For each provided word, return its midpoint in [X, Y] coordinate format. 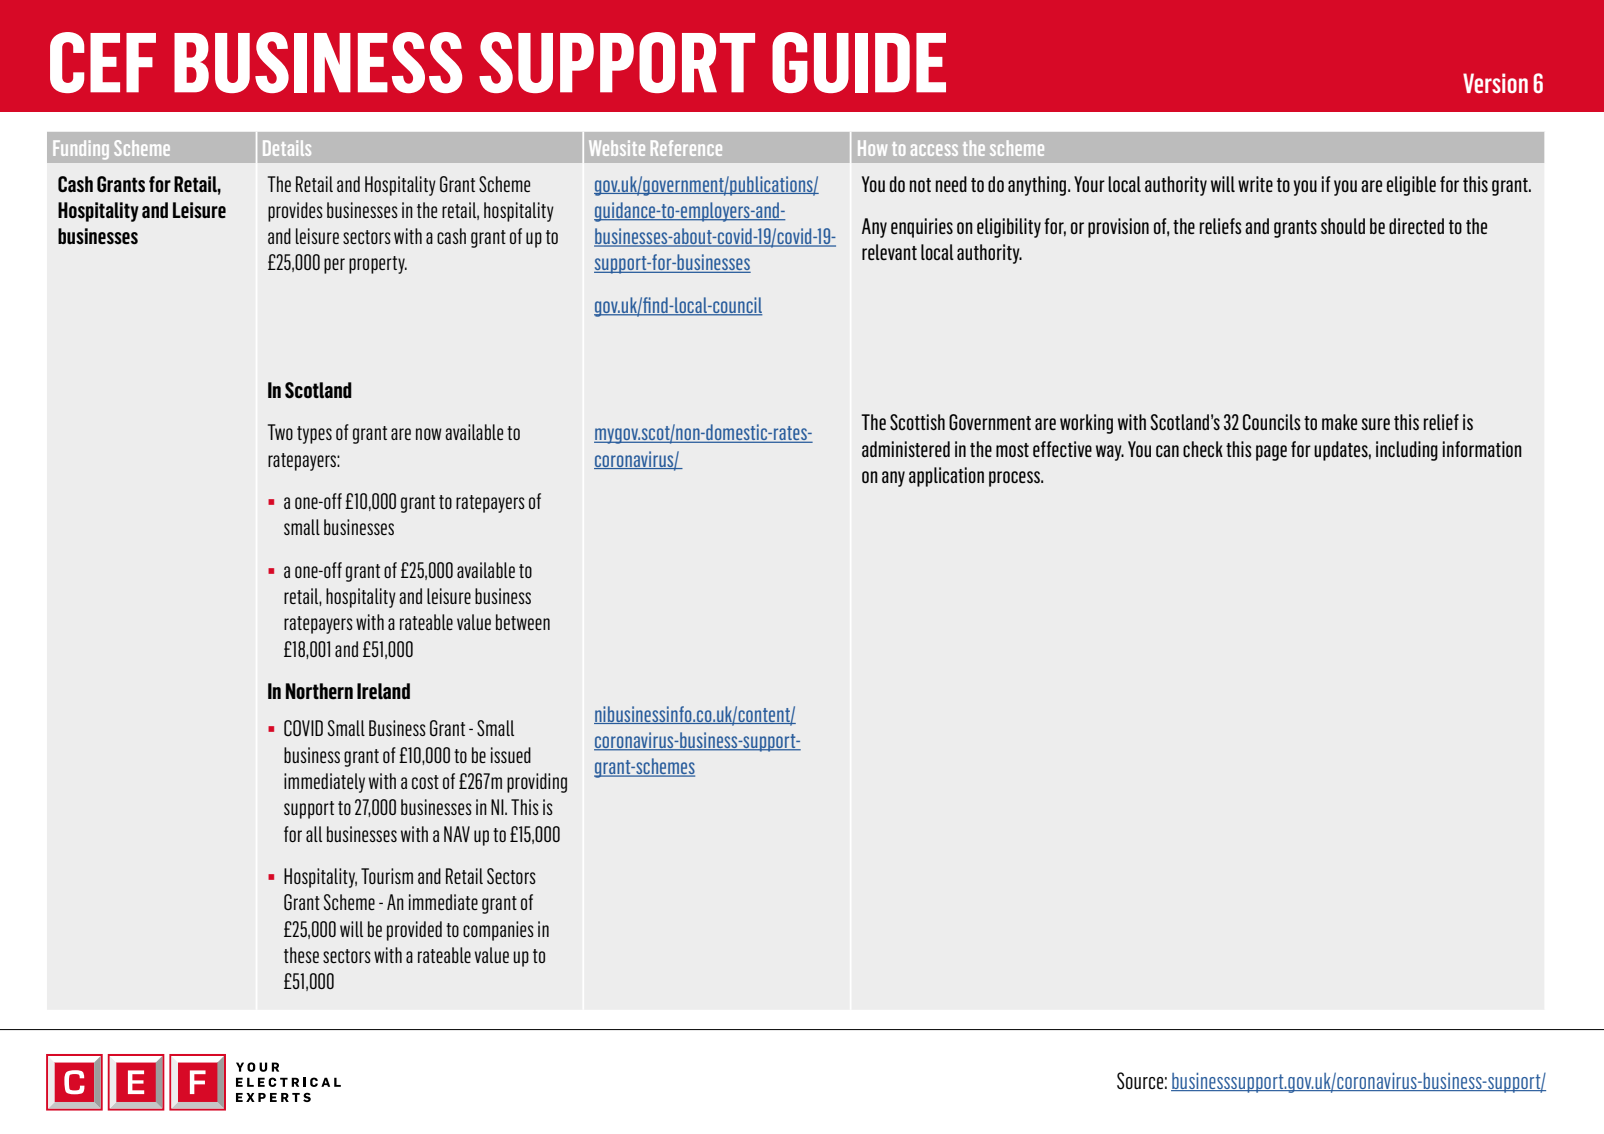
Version [1495, 83]
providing [537, 783]
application [946, 477]
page [1271, 453]
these [301, 955]
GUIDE [859, 62]
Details [287, 148]
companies [498, 931]
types [314, 435]
